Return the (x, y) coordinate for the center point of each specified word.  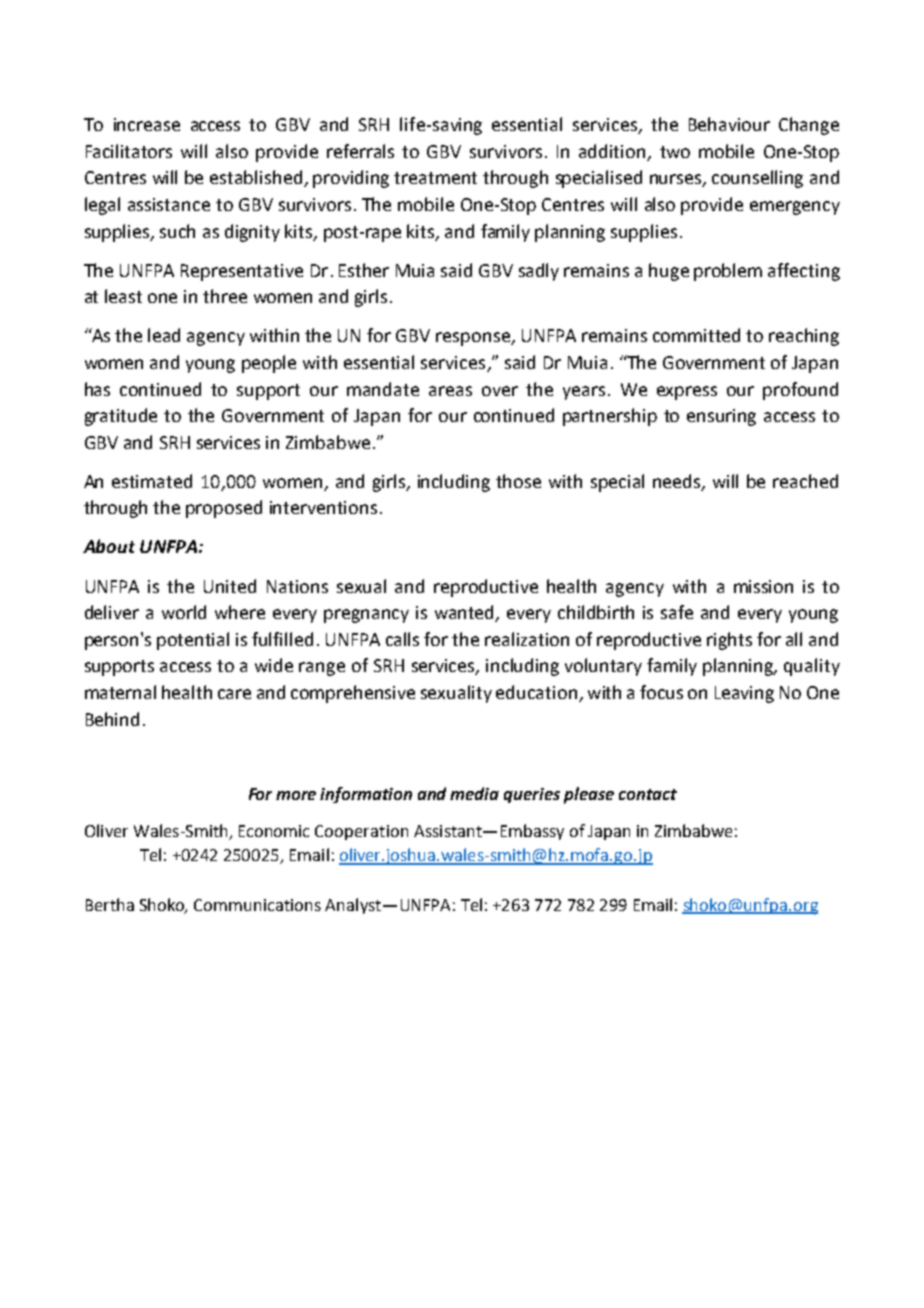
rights (729, 641)
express (687, 393)
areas (450, 391)
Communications (257, 905)
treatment (435, 178)
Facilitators (129, 151)
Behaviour (729, 124)
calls (402, 639)
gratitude (121, 417)
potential (193, 641)
